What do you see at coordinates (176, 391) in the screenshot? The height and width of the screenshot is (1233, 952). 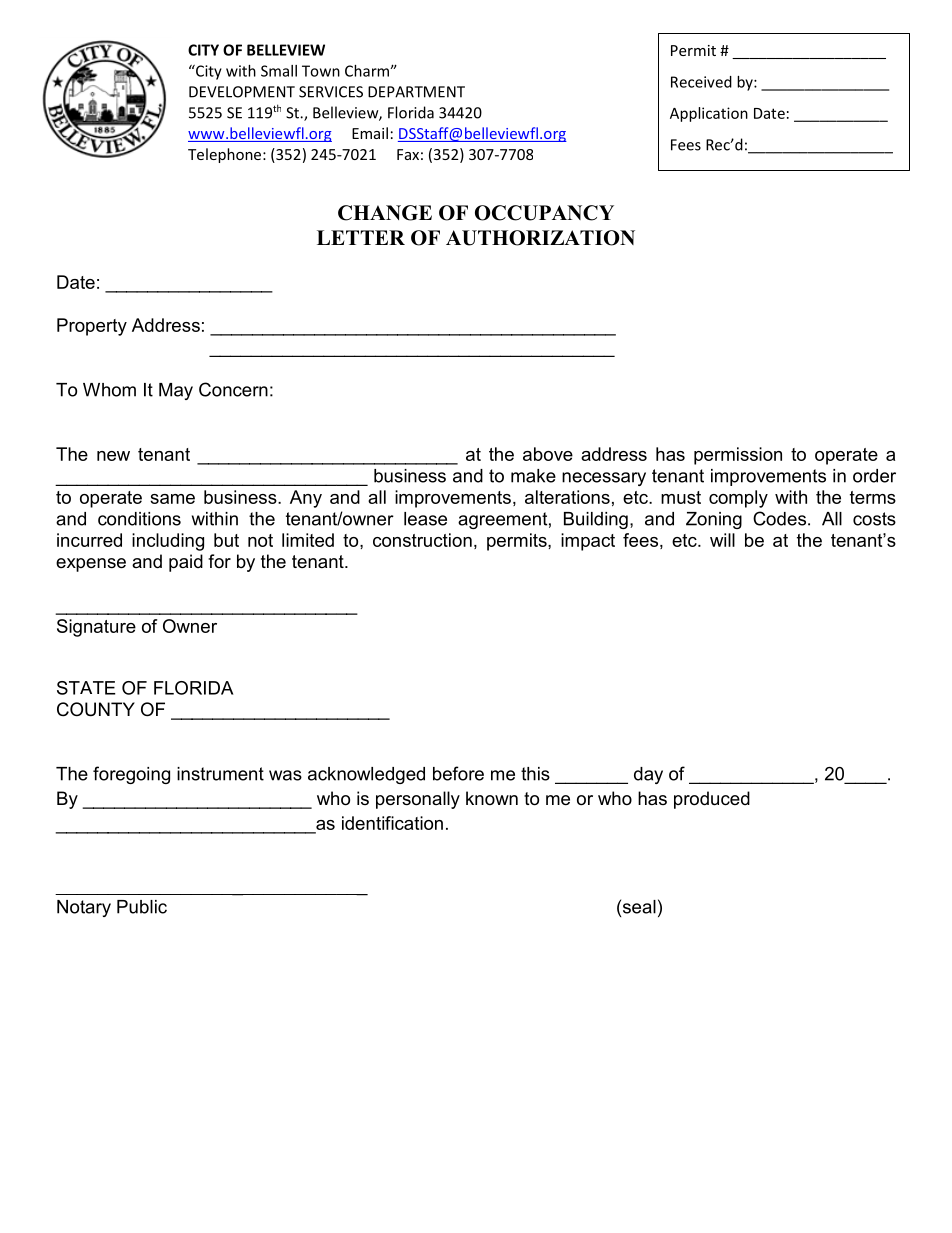 I see `May` at bounding box center [176, 391].
